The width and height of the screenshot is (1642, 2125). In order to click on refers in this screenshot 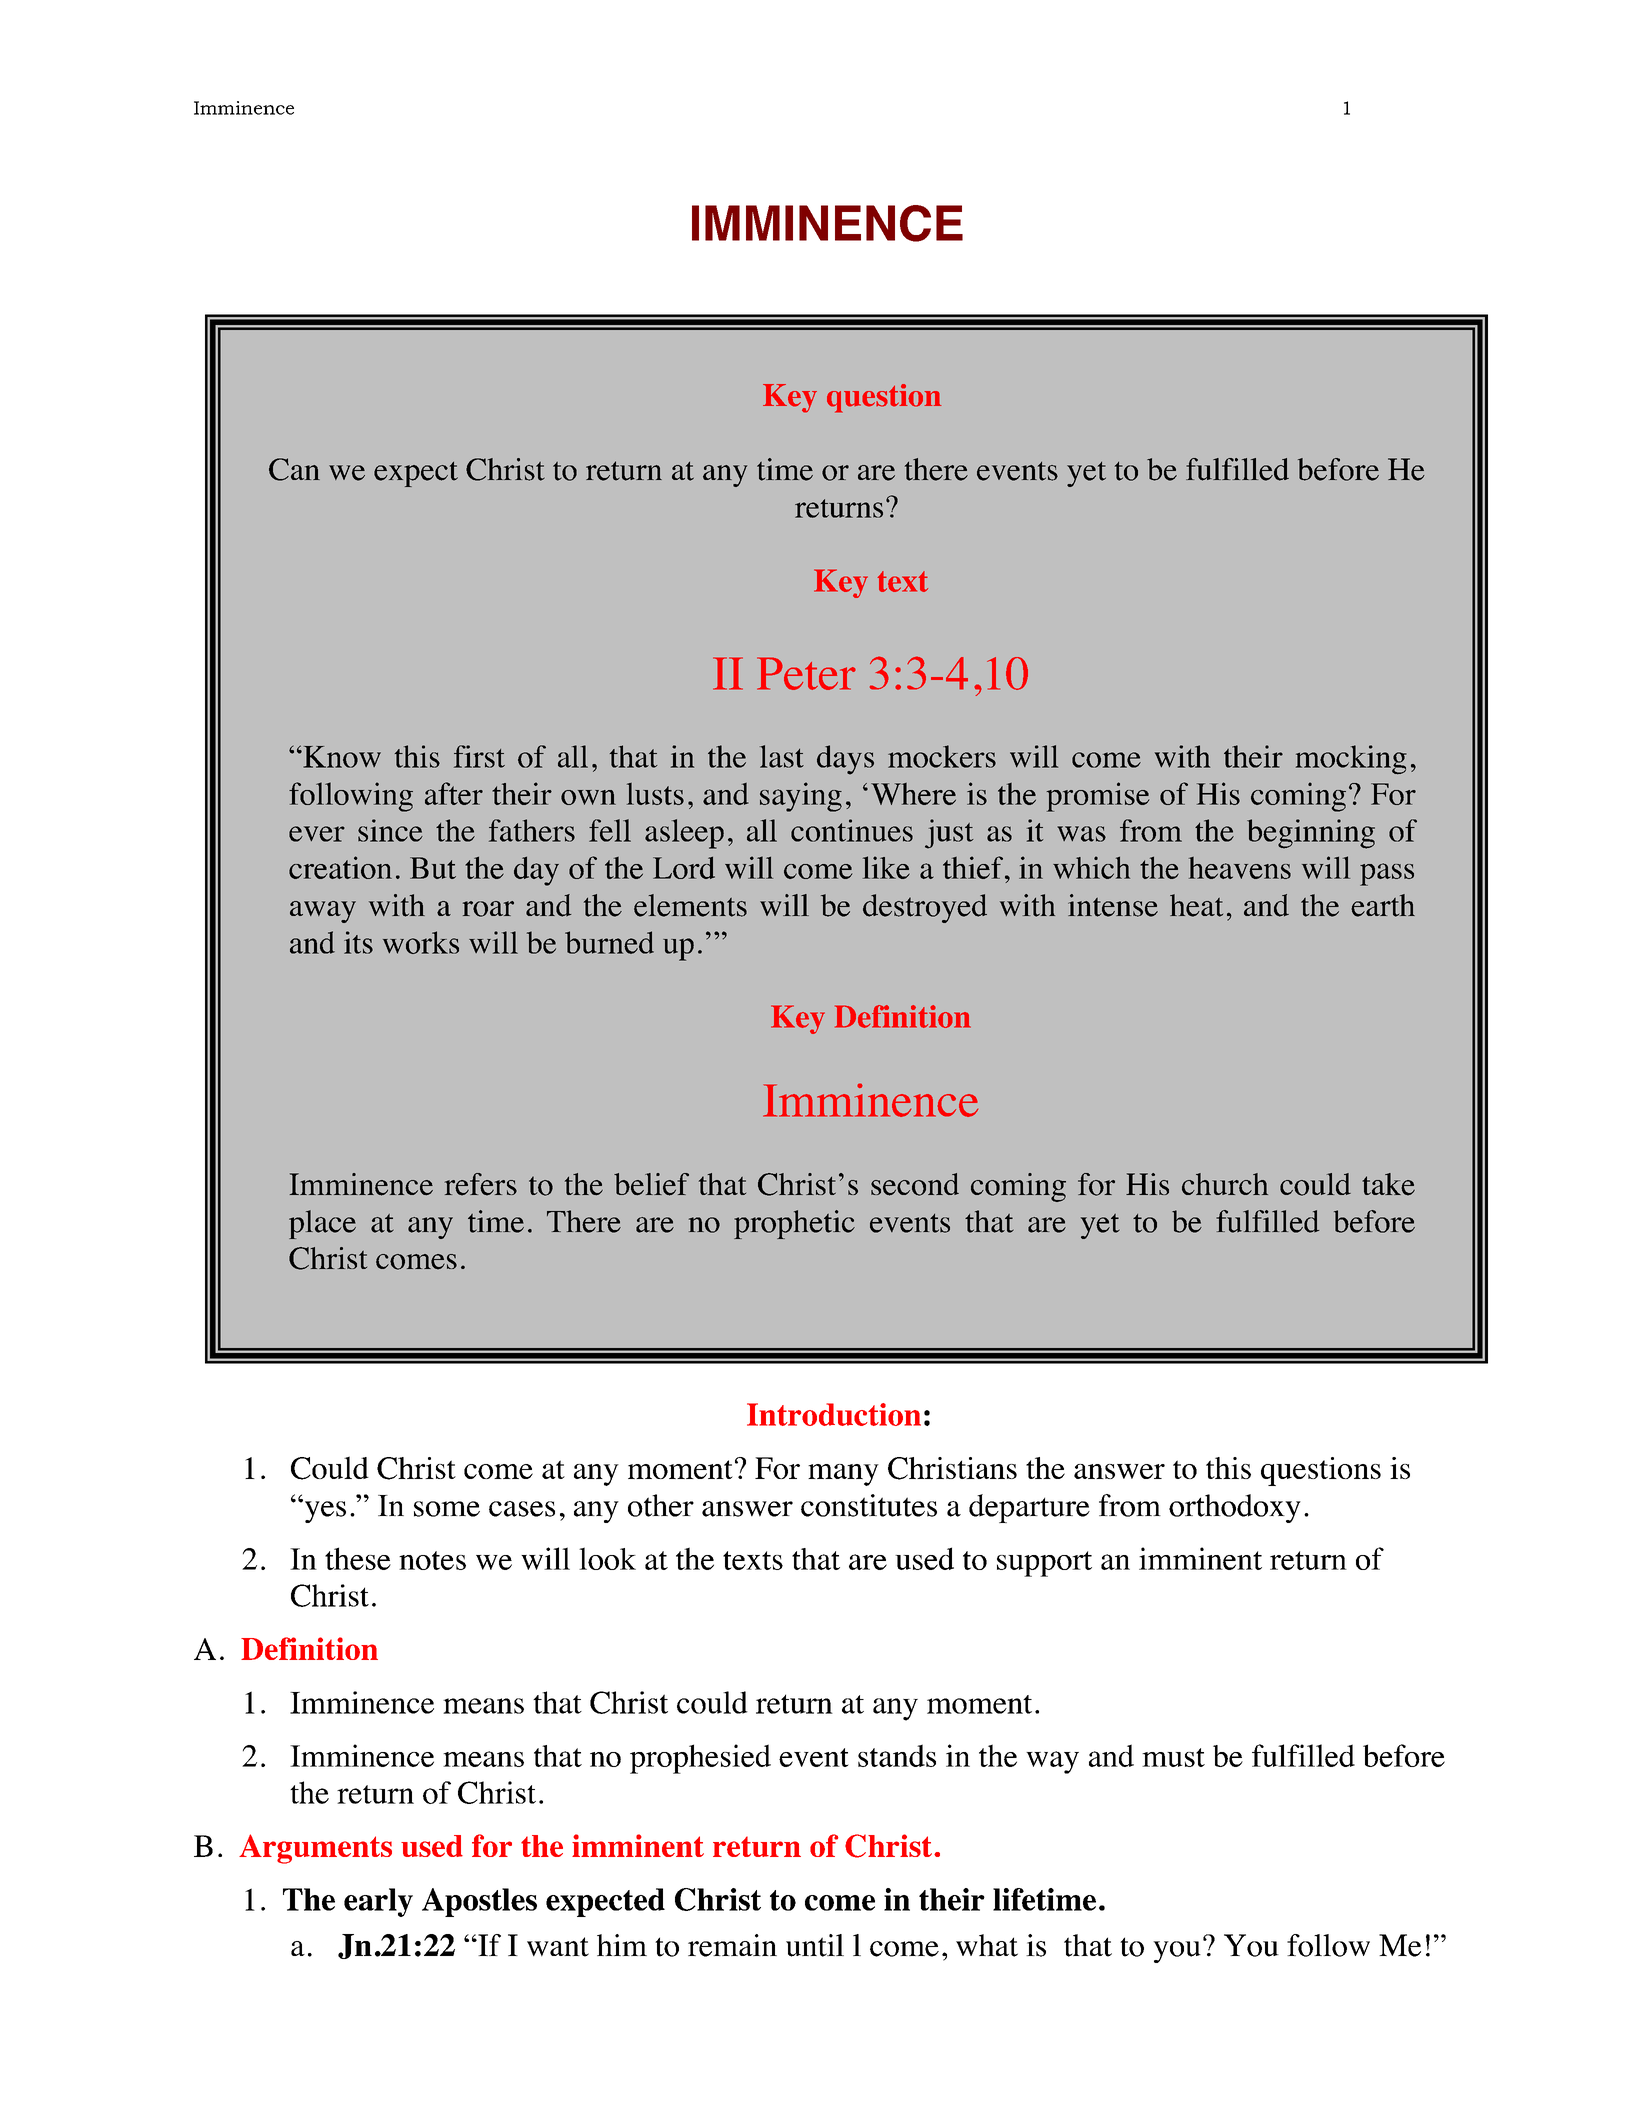, I will do `click(480, 1184)`.
